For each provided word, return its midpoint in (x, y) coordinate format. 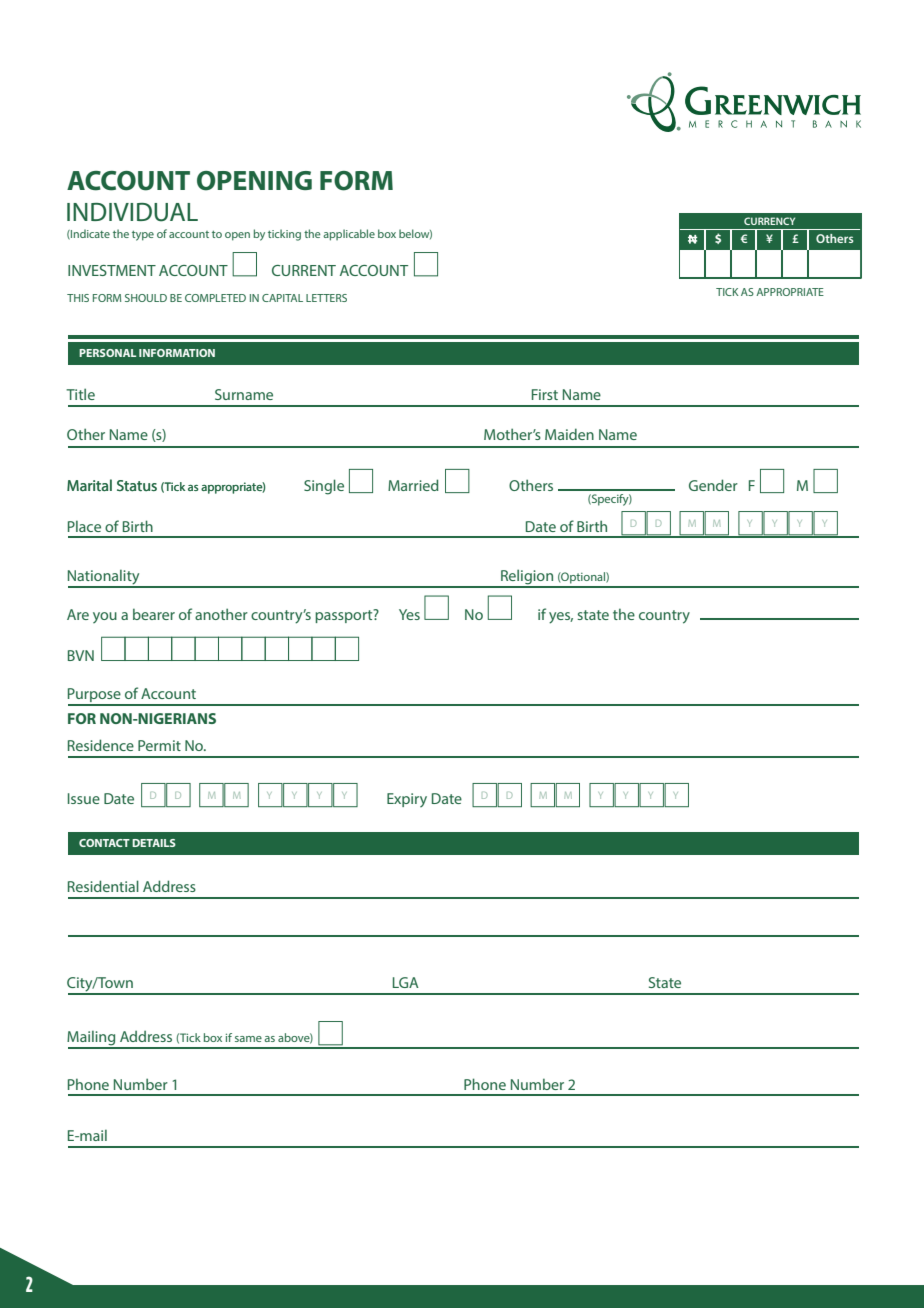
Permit (159, 745)
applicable (349, 235)
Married (413, 485)
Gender (713, 485)
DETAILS (154, 843)
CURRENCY (769, 221)
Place (84, 526)
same (248, 1039)
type (143, 236)
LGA (406, 982)
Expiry (407, 800)
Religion (527, 578)
